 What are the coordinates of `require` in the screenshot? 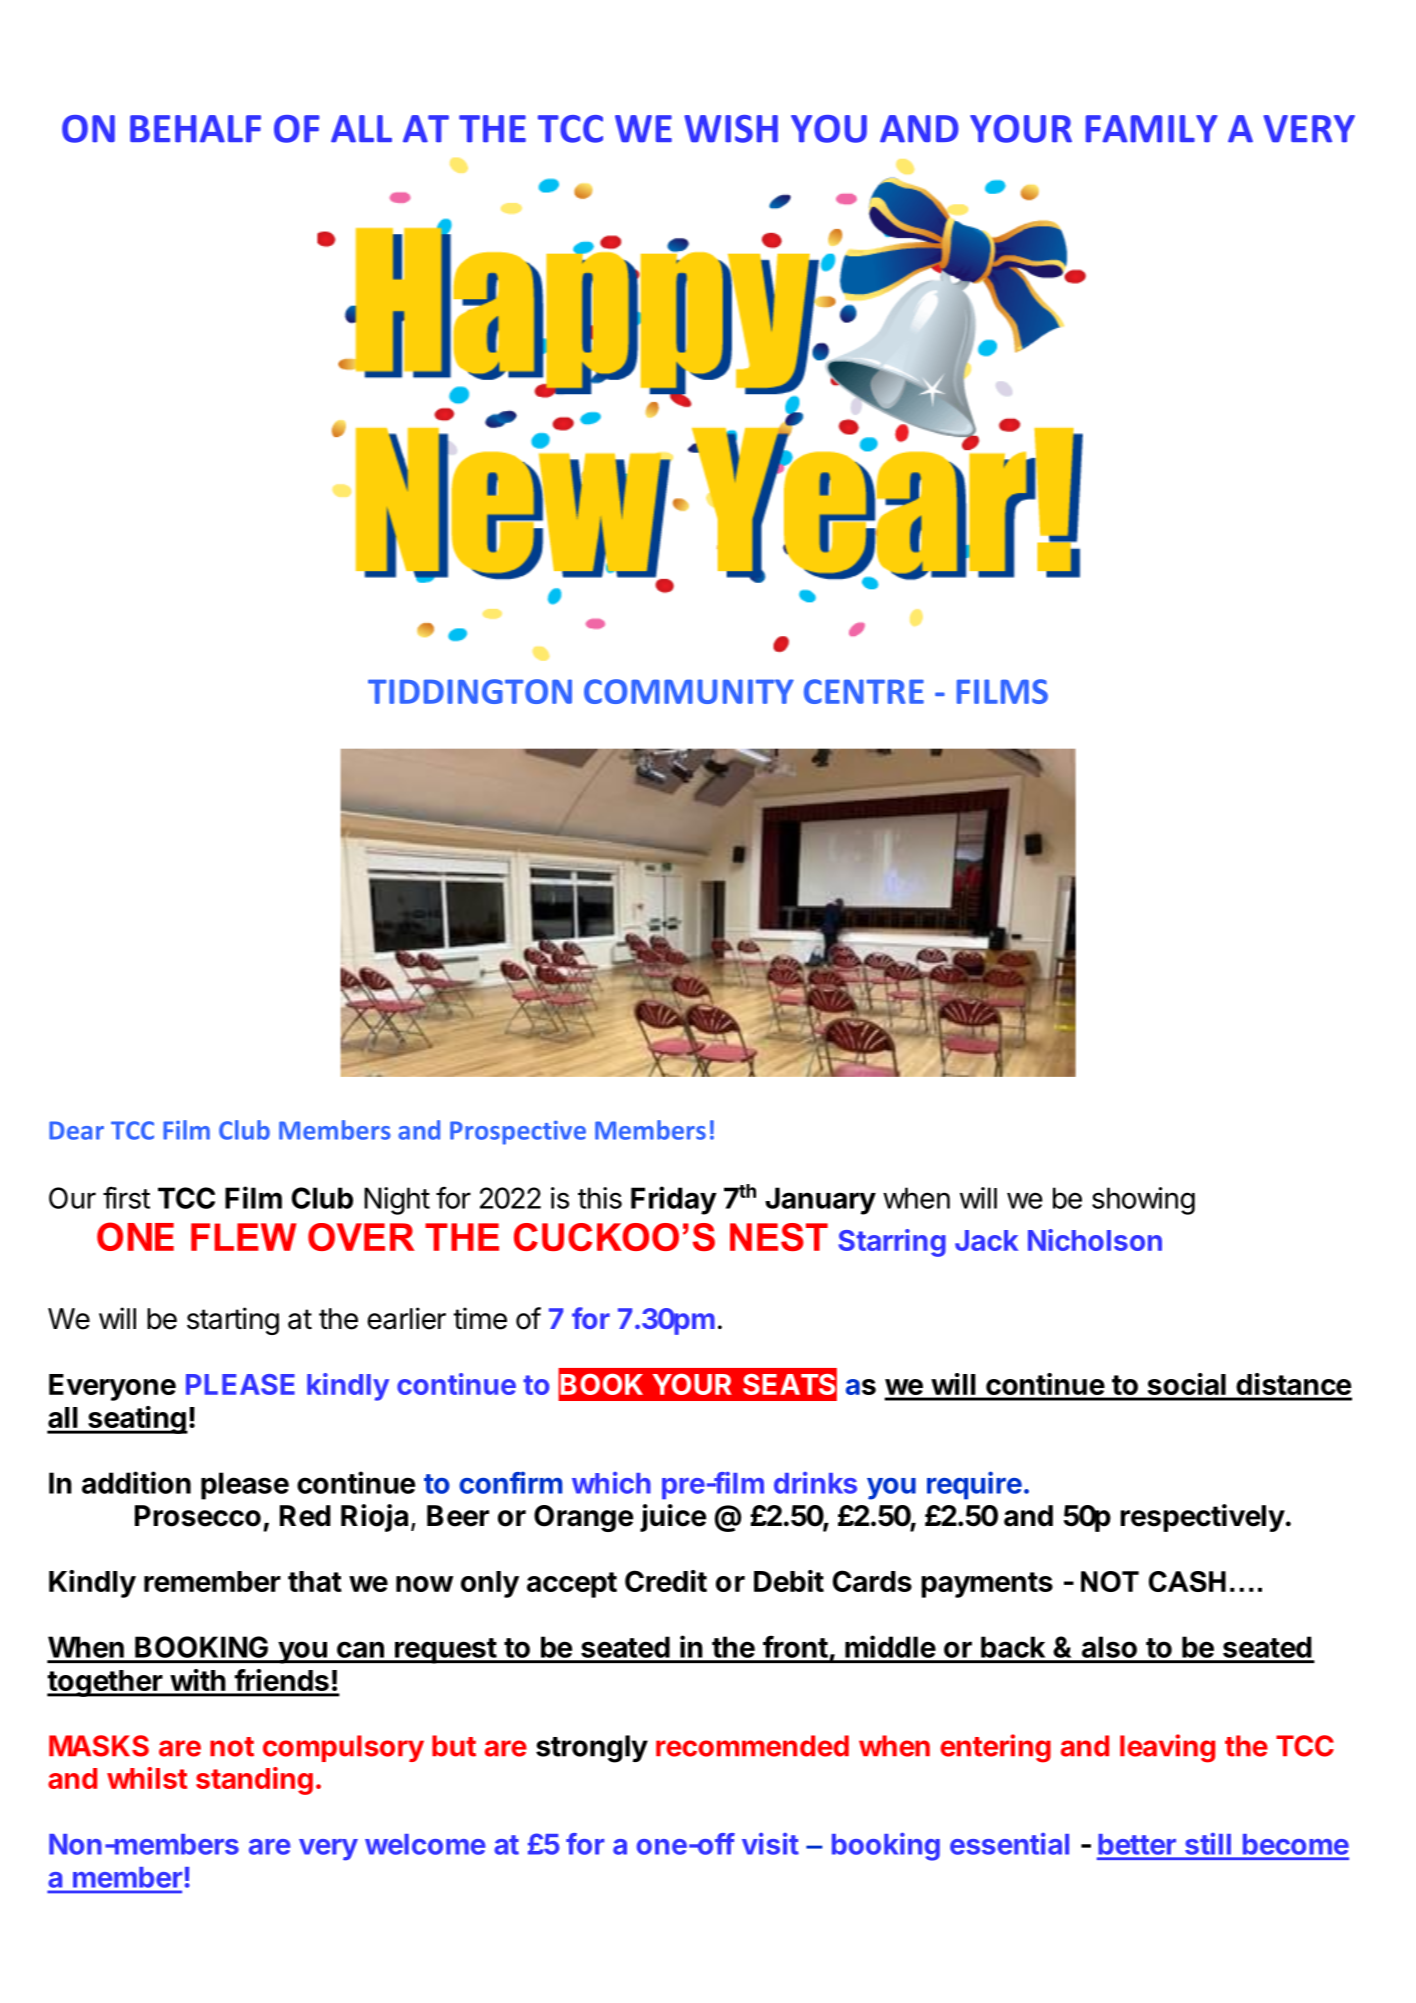 It's located at (974, 1485).
